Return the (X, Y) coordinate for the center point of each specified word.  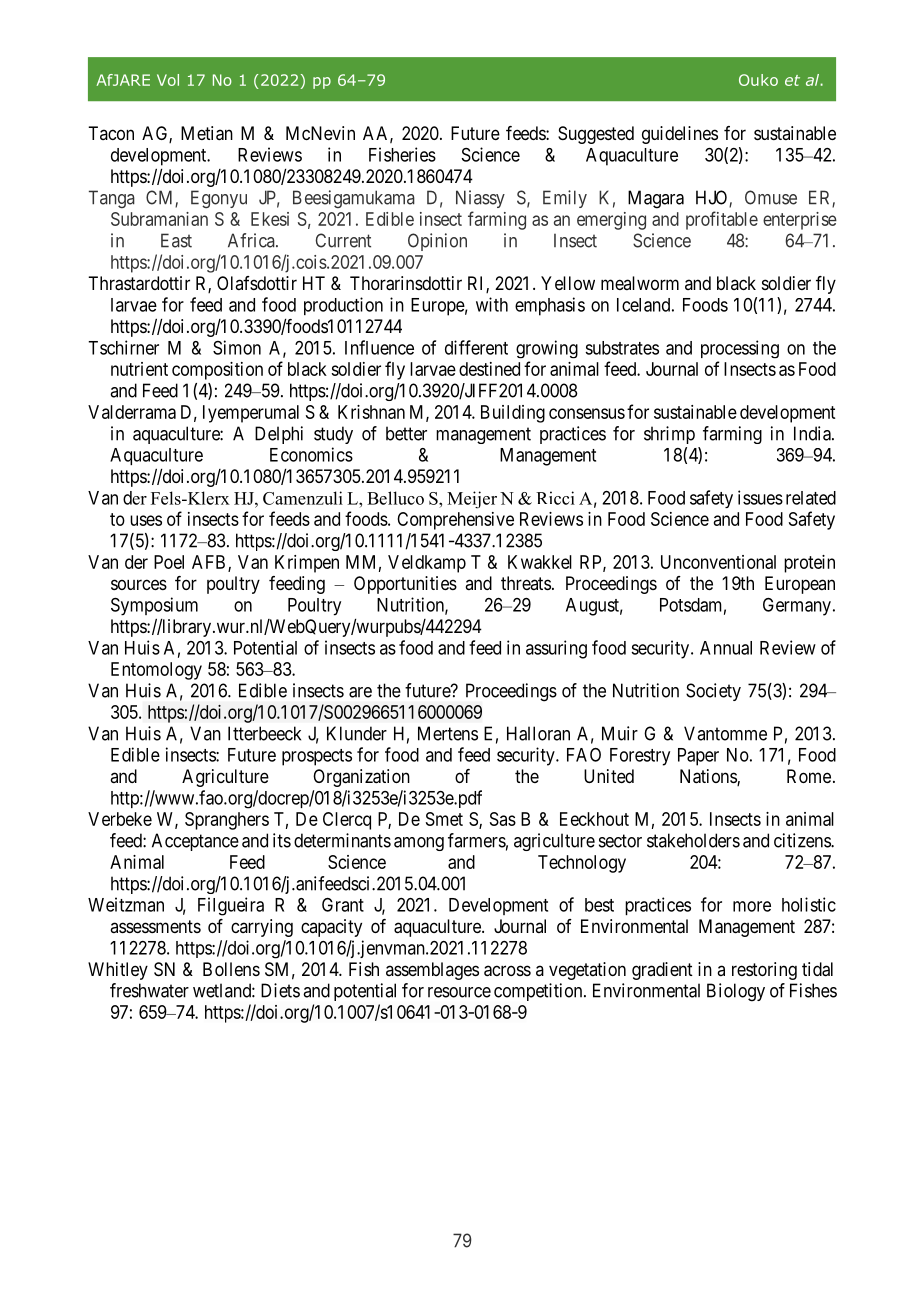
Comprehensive (455, 521)
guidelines (680, 135)
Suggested (596, 135)
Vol (168, 80)
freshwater (149, 990)
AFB (210, 563)
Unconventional (718, 562)
